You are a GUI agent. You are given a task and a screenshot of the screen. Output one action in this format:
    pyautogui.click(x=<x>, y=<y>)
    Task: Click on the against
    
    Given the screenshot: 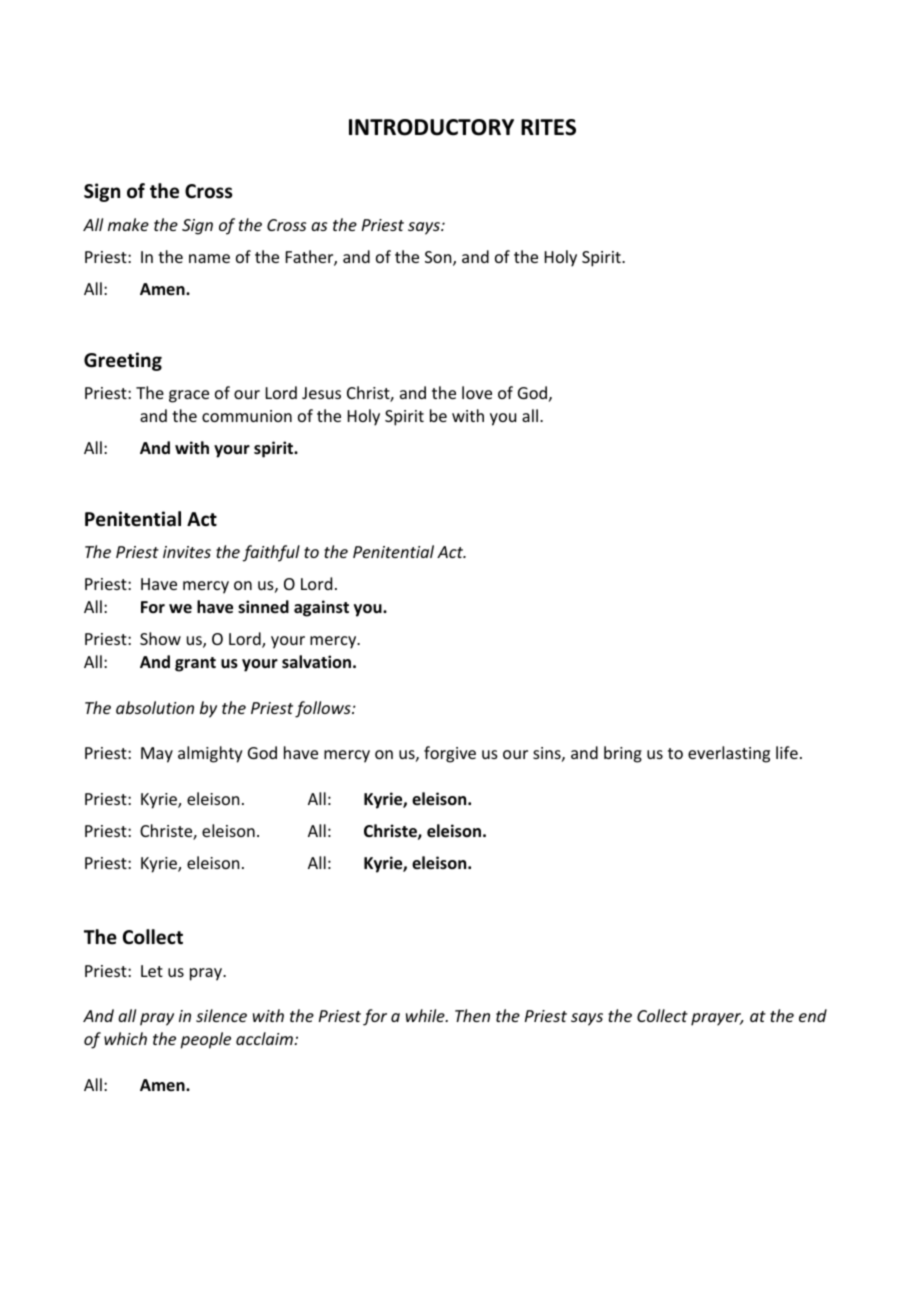 What is the action you would take?
    pyautogui.click(x=321, y=608)
